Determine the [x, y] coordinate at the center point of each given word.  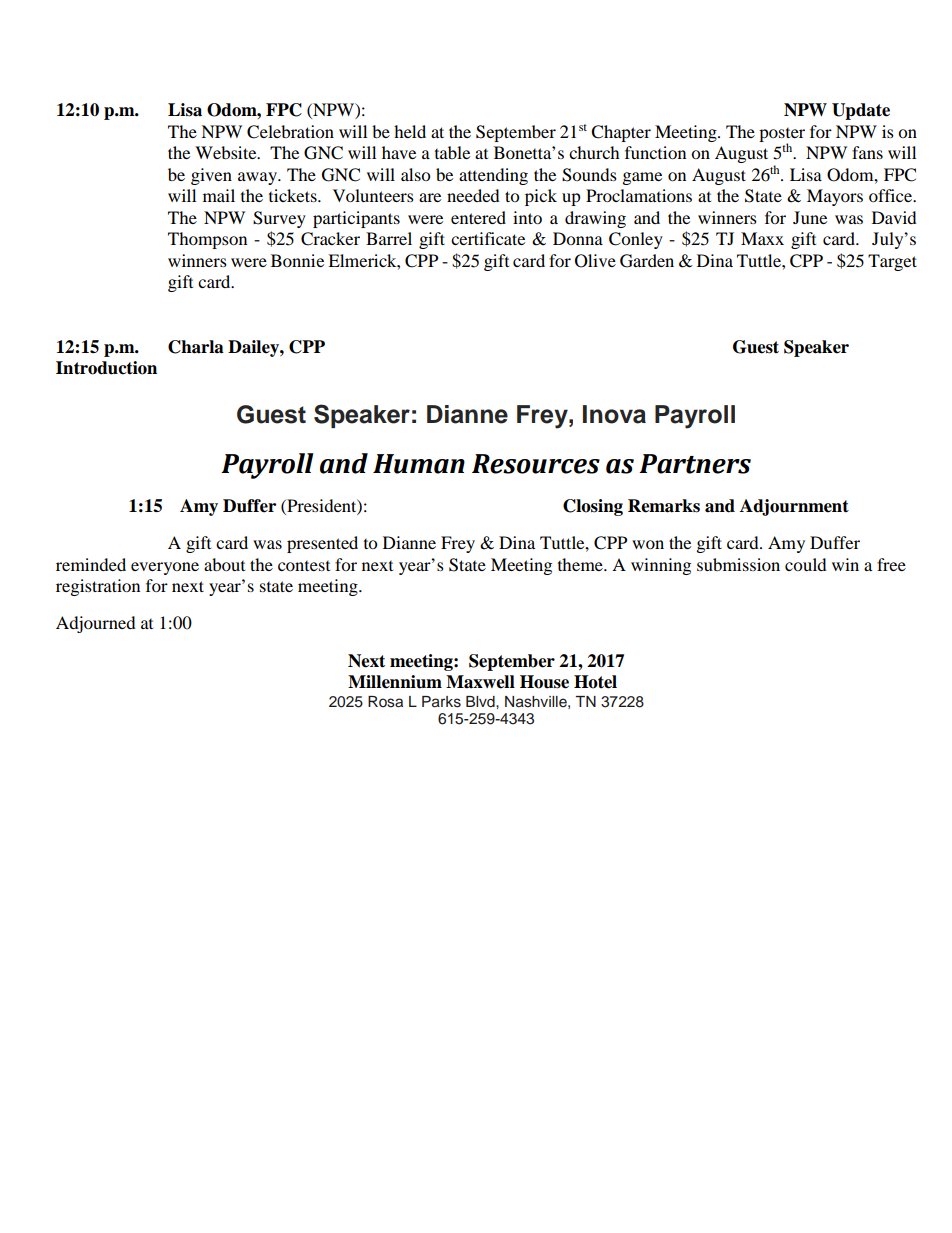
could [806, 564]
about [224, 564]
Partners [695, 464]
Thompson [207, 240]
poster [782, 136]
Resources [536, 464]
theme [581, 564]
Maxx [762, 238]
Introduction [106, 368]
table [452, 152]
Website [227, 152]
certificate [488, 238]
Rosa [385, 702]
